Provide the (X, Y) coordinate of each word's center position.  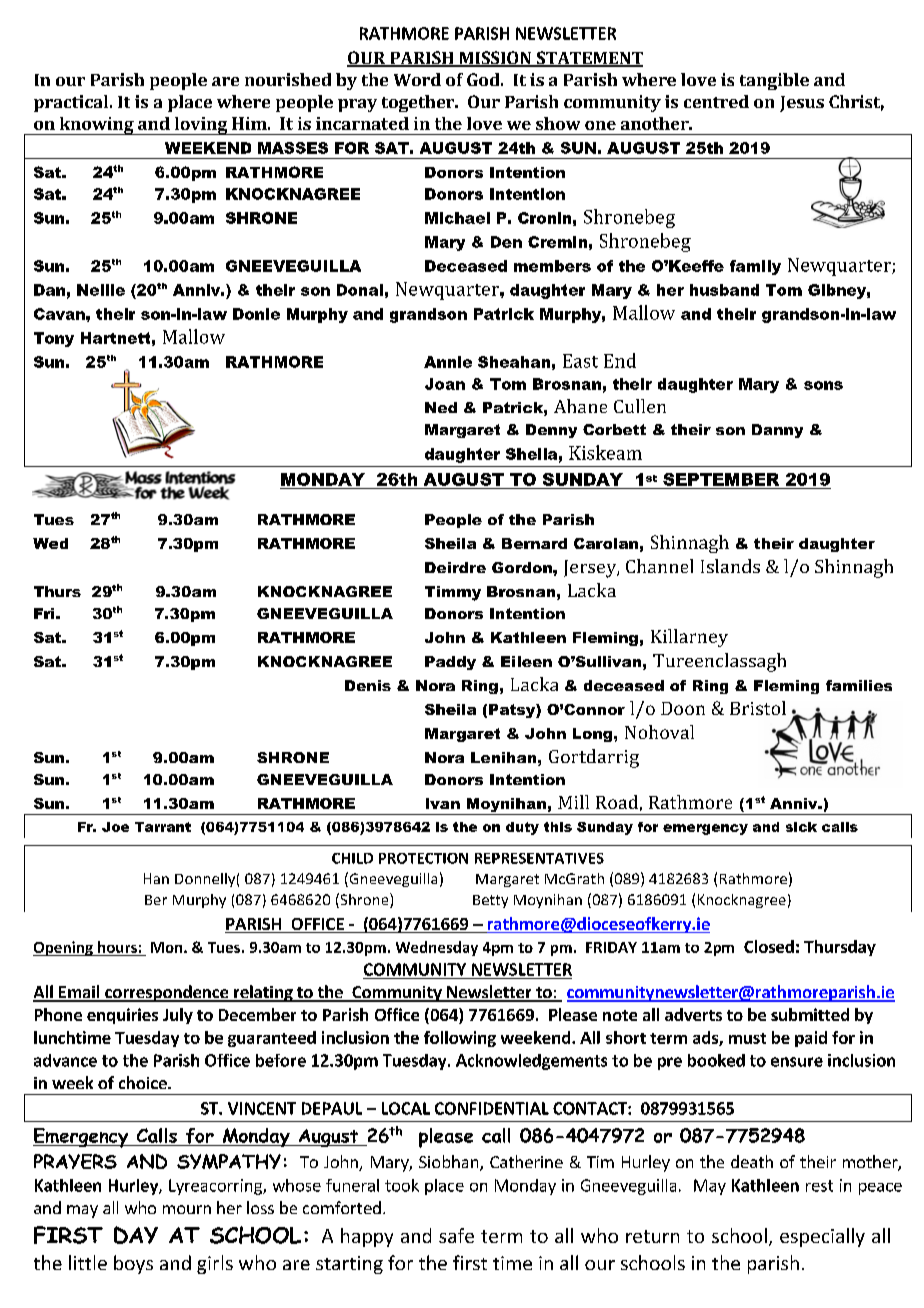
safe (456, 1235)
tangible (774, 81)
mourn (187, 1209)
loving (200, 126)
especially (822, 1237)
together (419, 103)
